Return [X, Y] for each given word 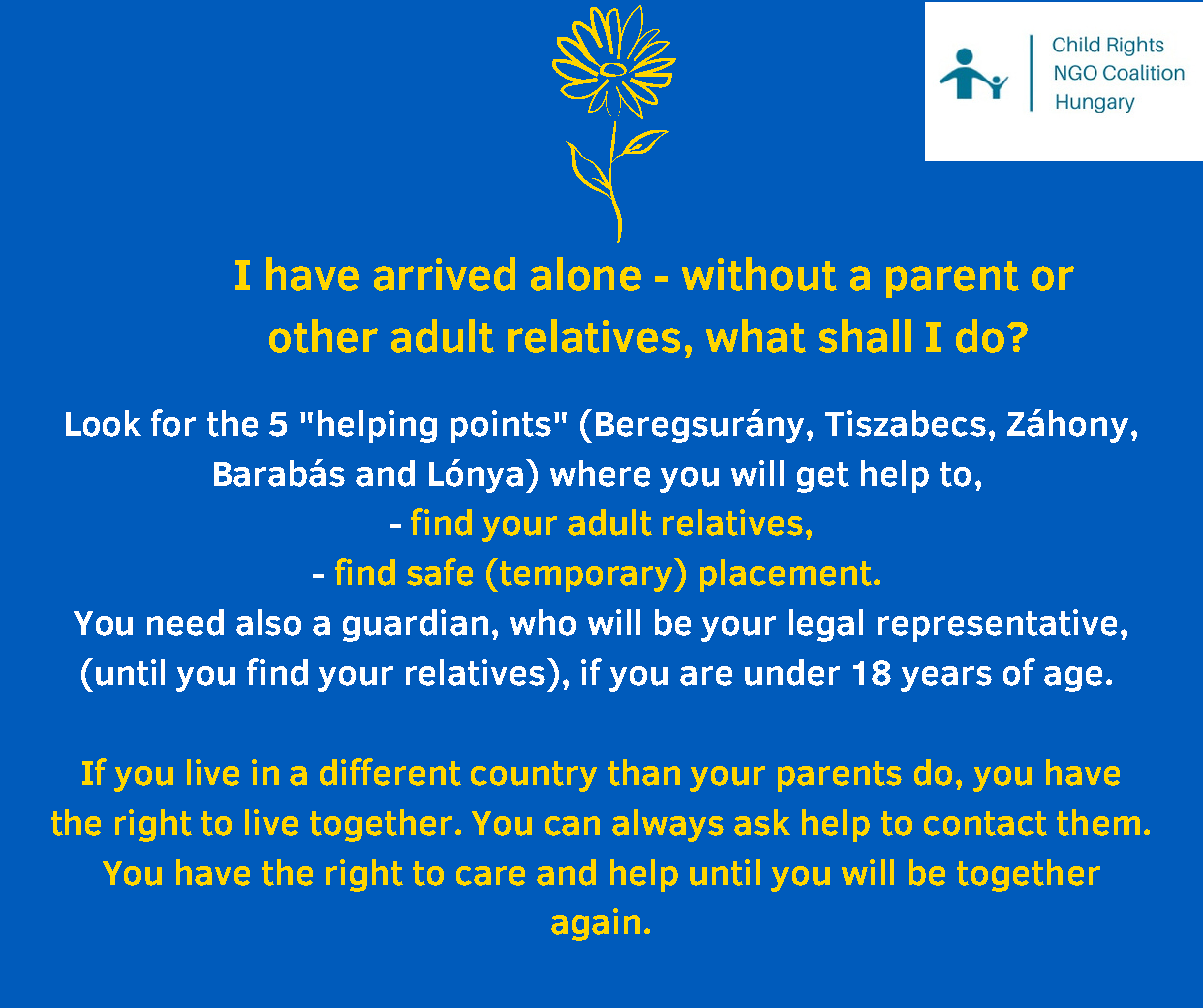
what [756, 336]
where [600, 473]
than [644, 772]
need [185, 622]
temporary [586, 575]
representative [997, 625]
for [173, 423]
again [595, 924]
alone [586, 274]
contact [985, 823]
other [323, 336]
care [490, 876]
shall [865, 336]
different [390, 772]
